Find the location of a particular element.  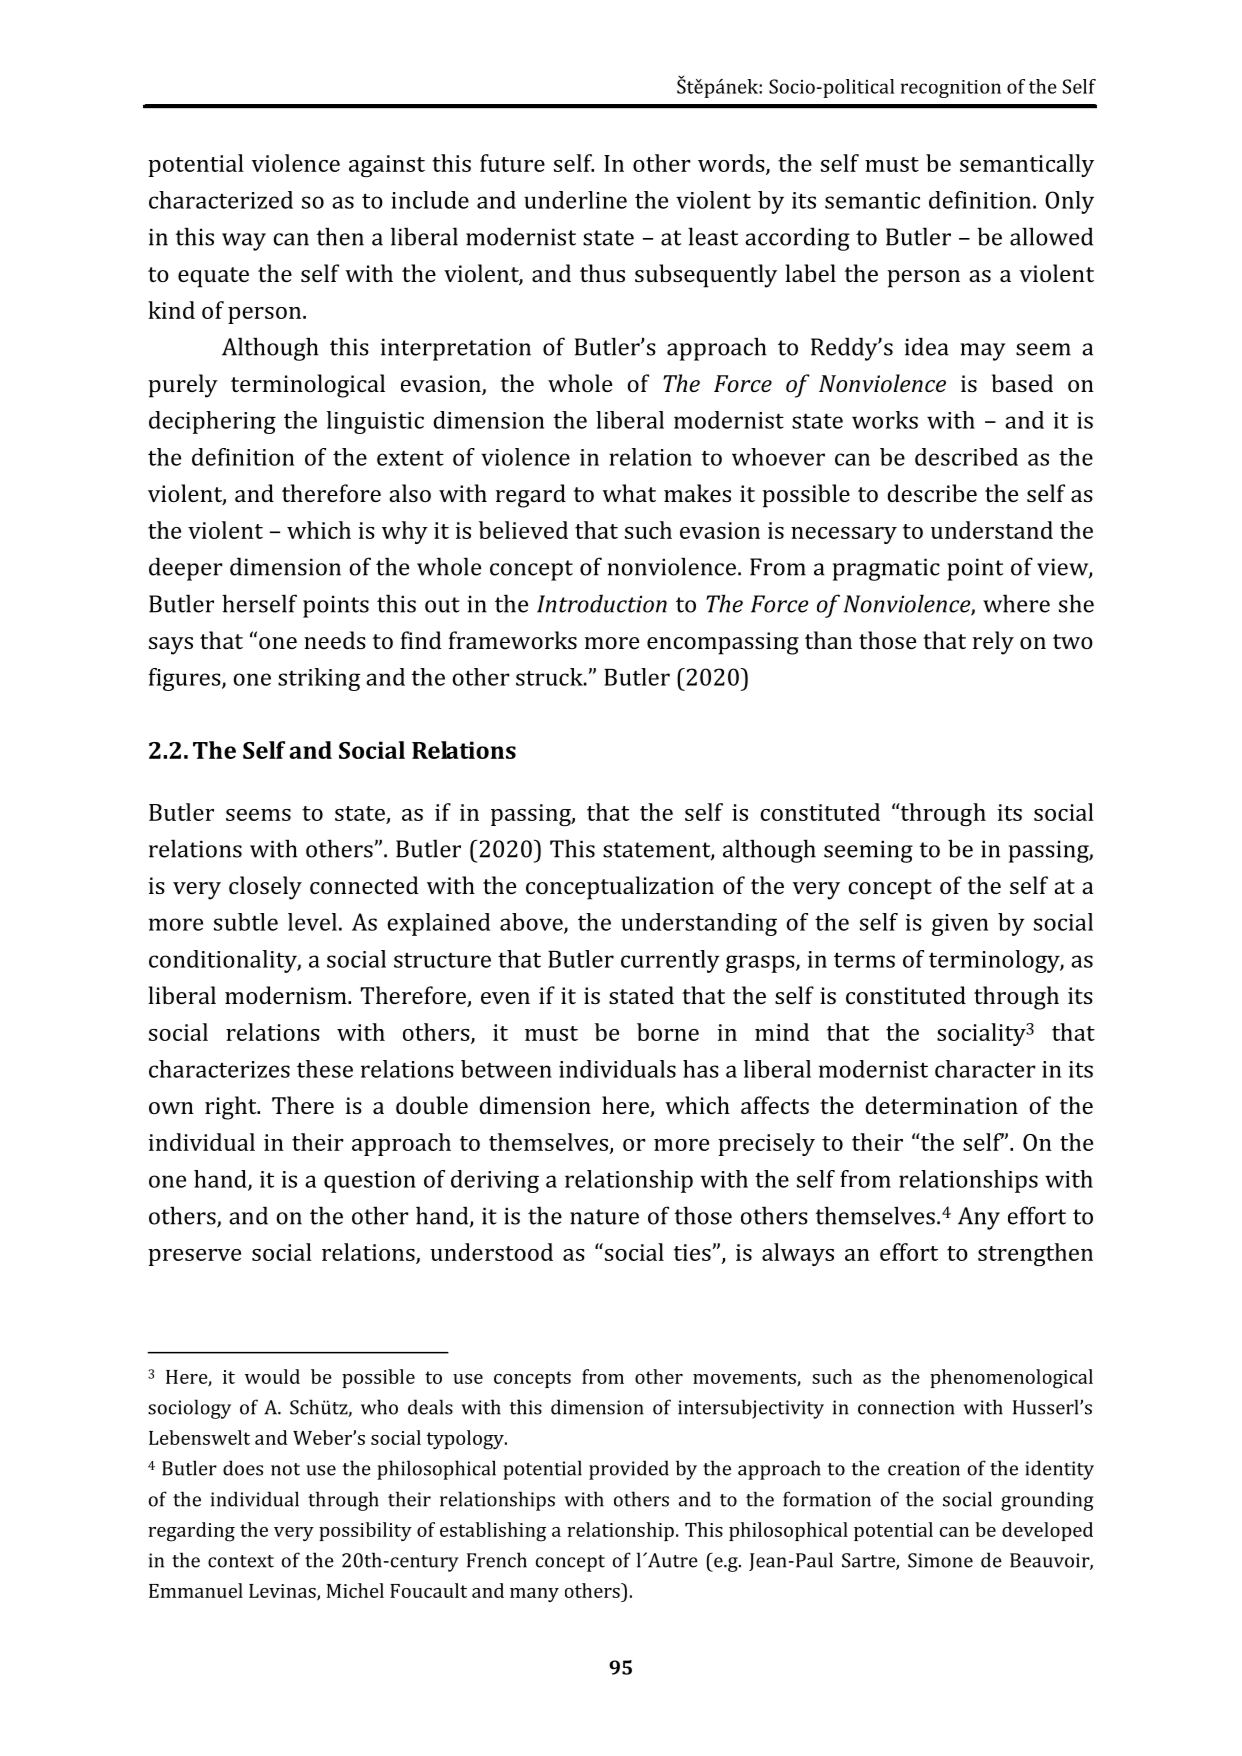

context is located at coordinates (241, 1561).
